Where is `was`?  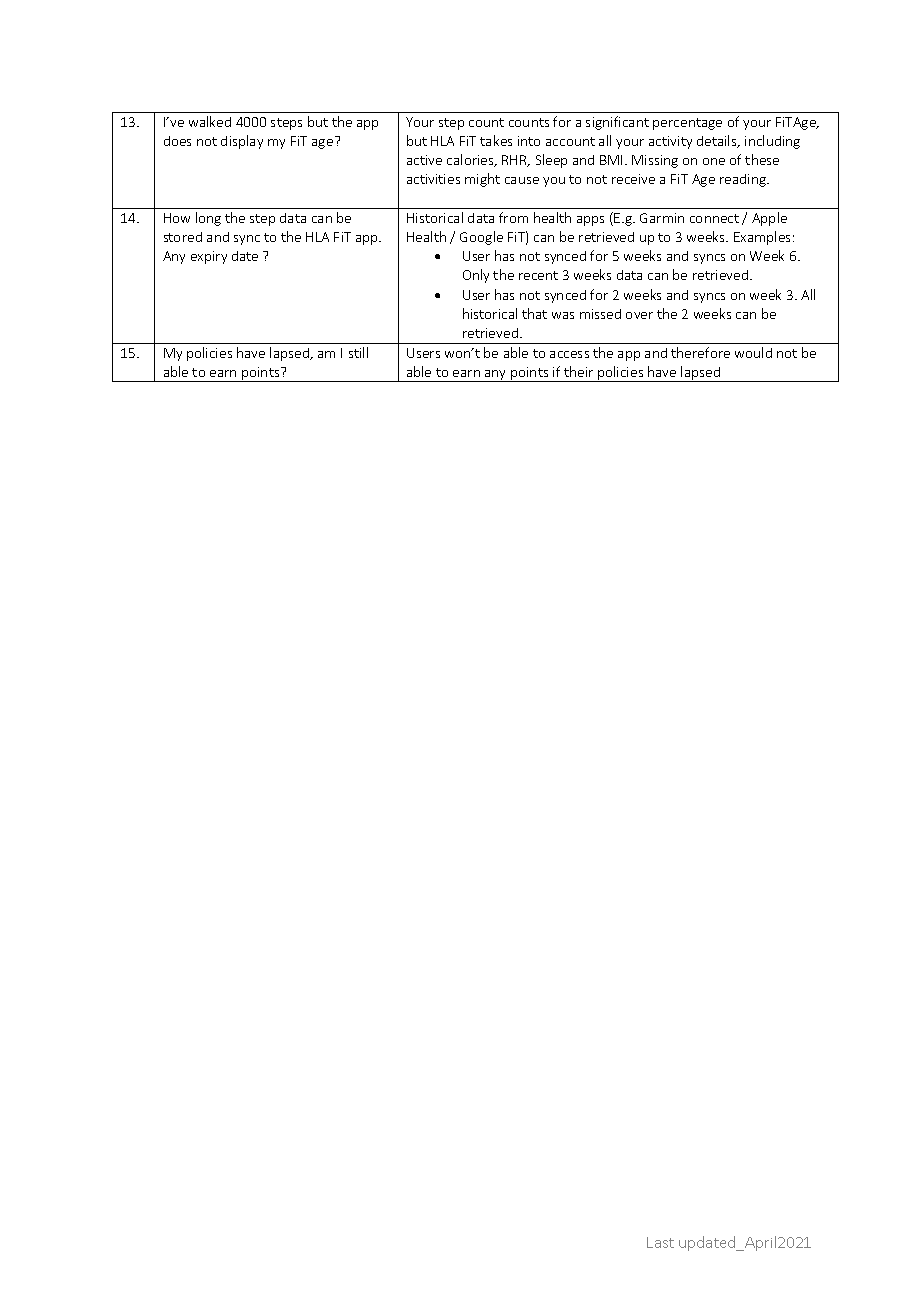 was is located at coordinates (563, 315).
